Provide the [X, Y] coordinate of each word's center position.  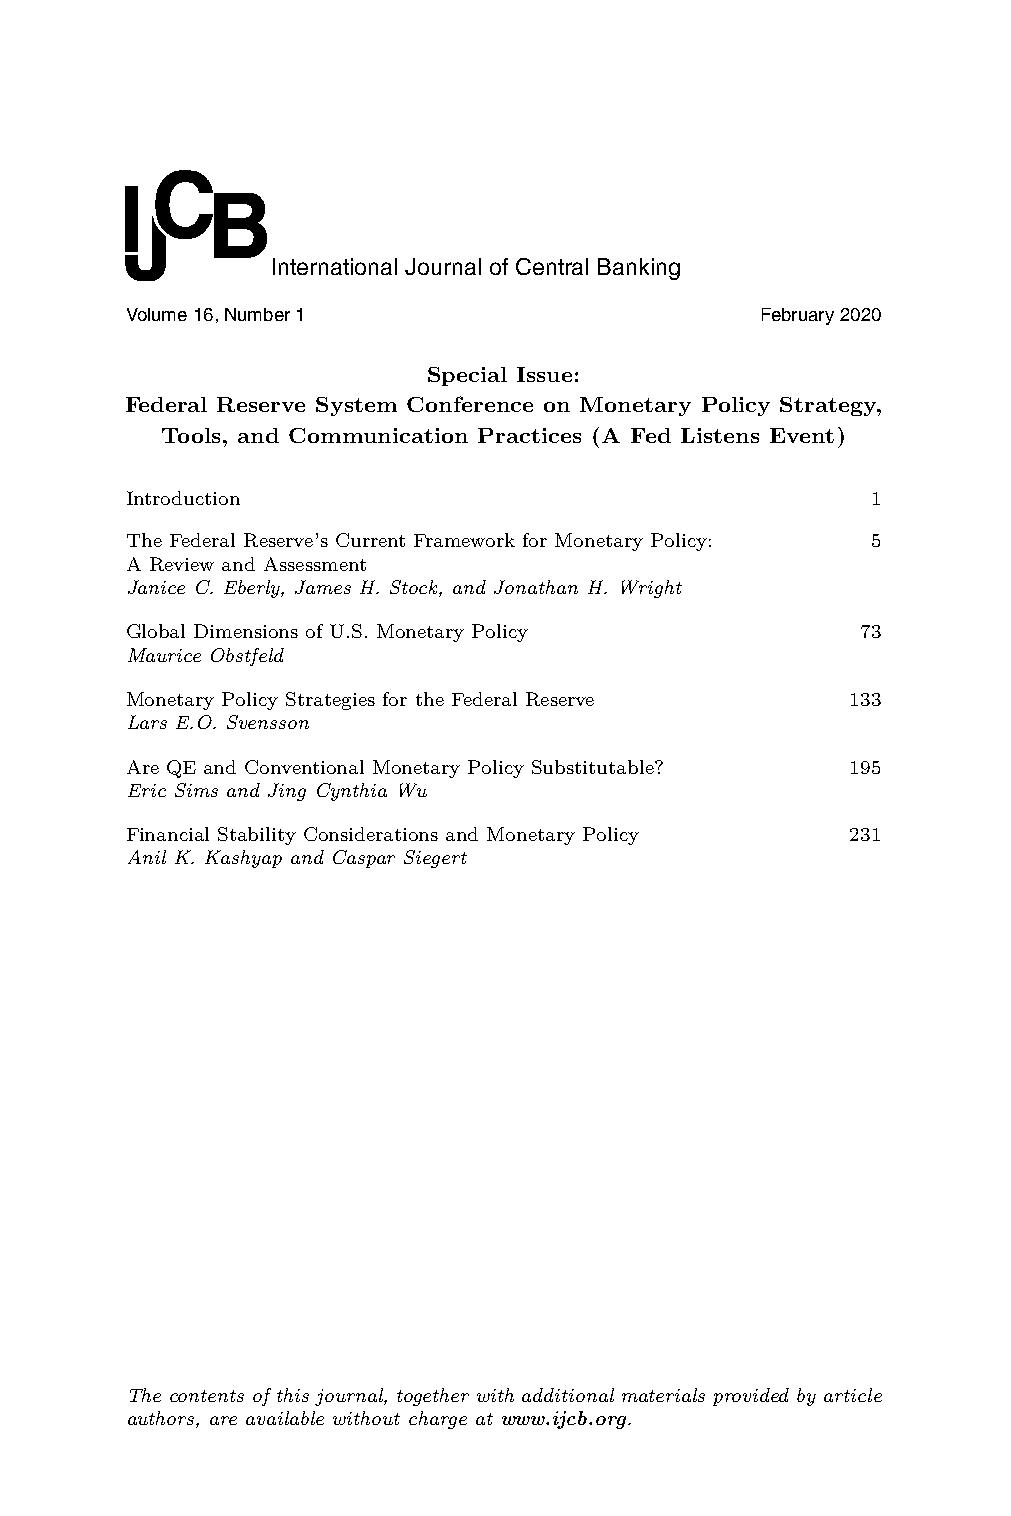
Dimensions [246, 631]
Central [552, 266]
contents [207, 1396]
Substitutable [594, 767]
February [798, 316]
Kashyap [243, 859]
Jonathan [536, 587]
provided [751, 1397]
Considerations [371, 834]
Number [257, 314]
